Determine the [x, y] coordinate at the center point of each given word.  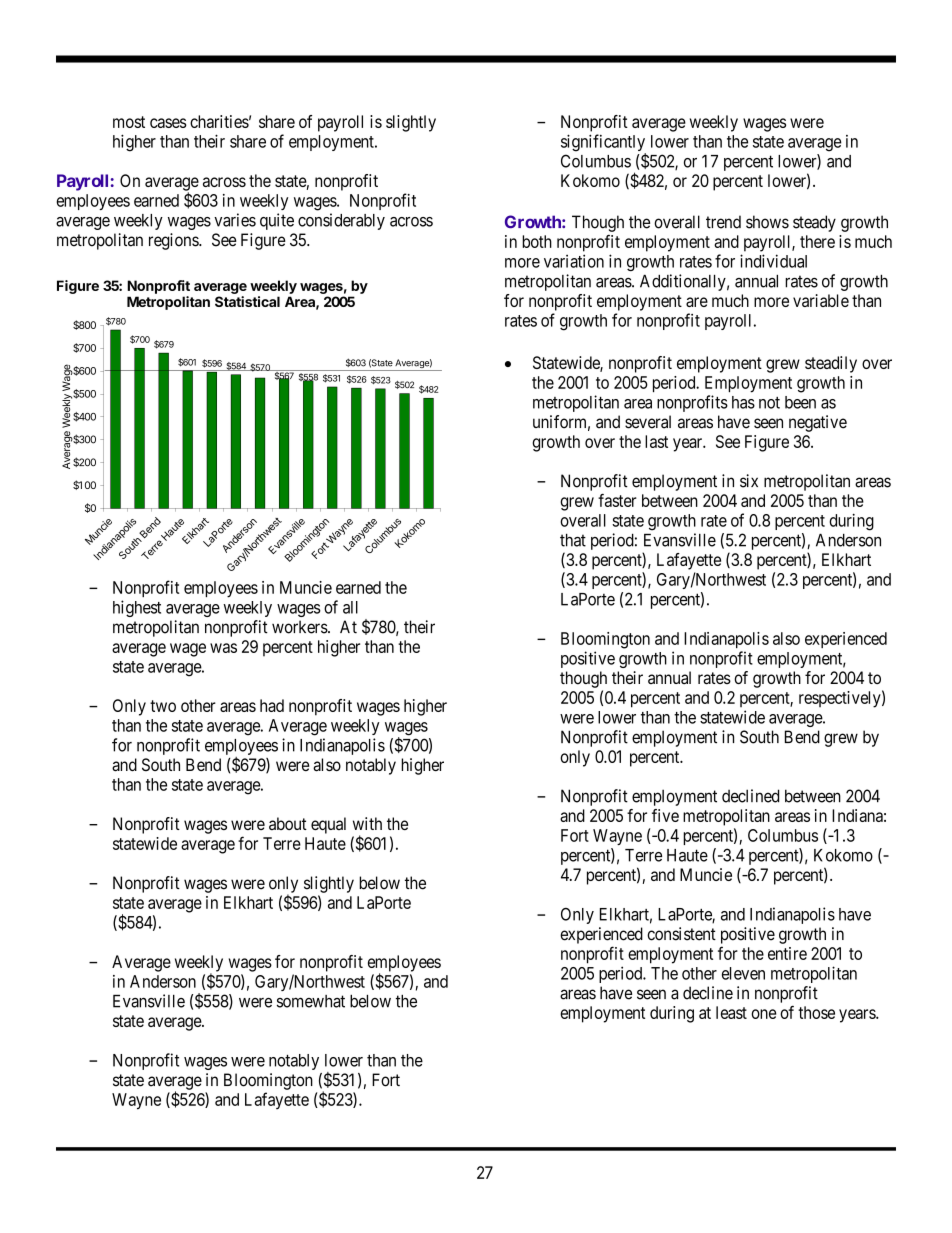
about [288, 823]
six [749, 481]
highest [137, 608]
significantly [603, 144]
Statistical [247, 301]
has [743, 402]
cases [168, 123]
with [367, 823]
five [665, 815]
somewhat [311, 1001]
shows [767, 222]
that [573, 540]
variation [574, 261]
